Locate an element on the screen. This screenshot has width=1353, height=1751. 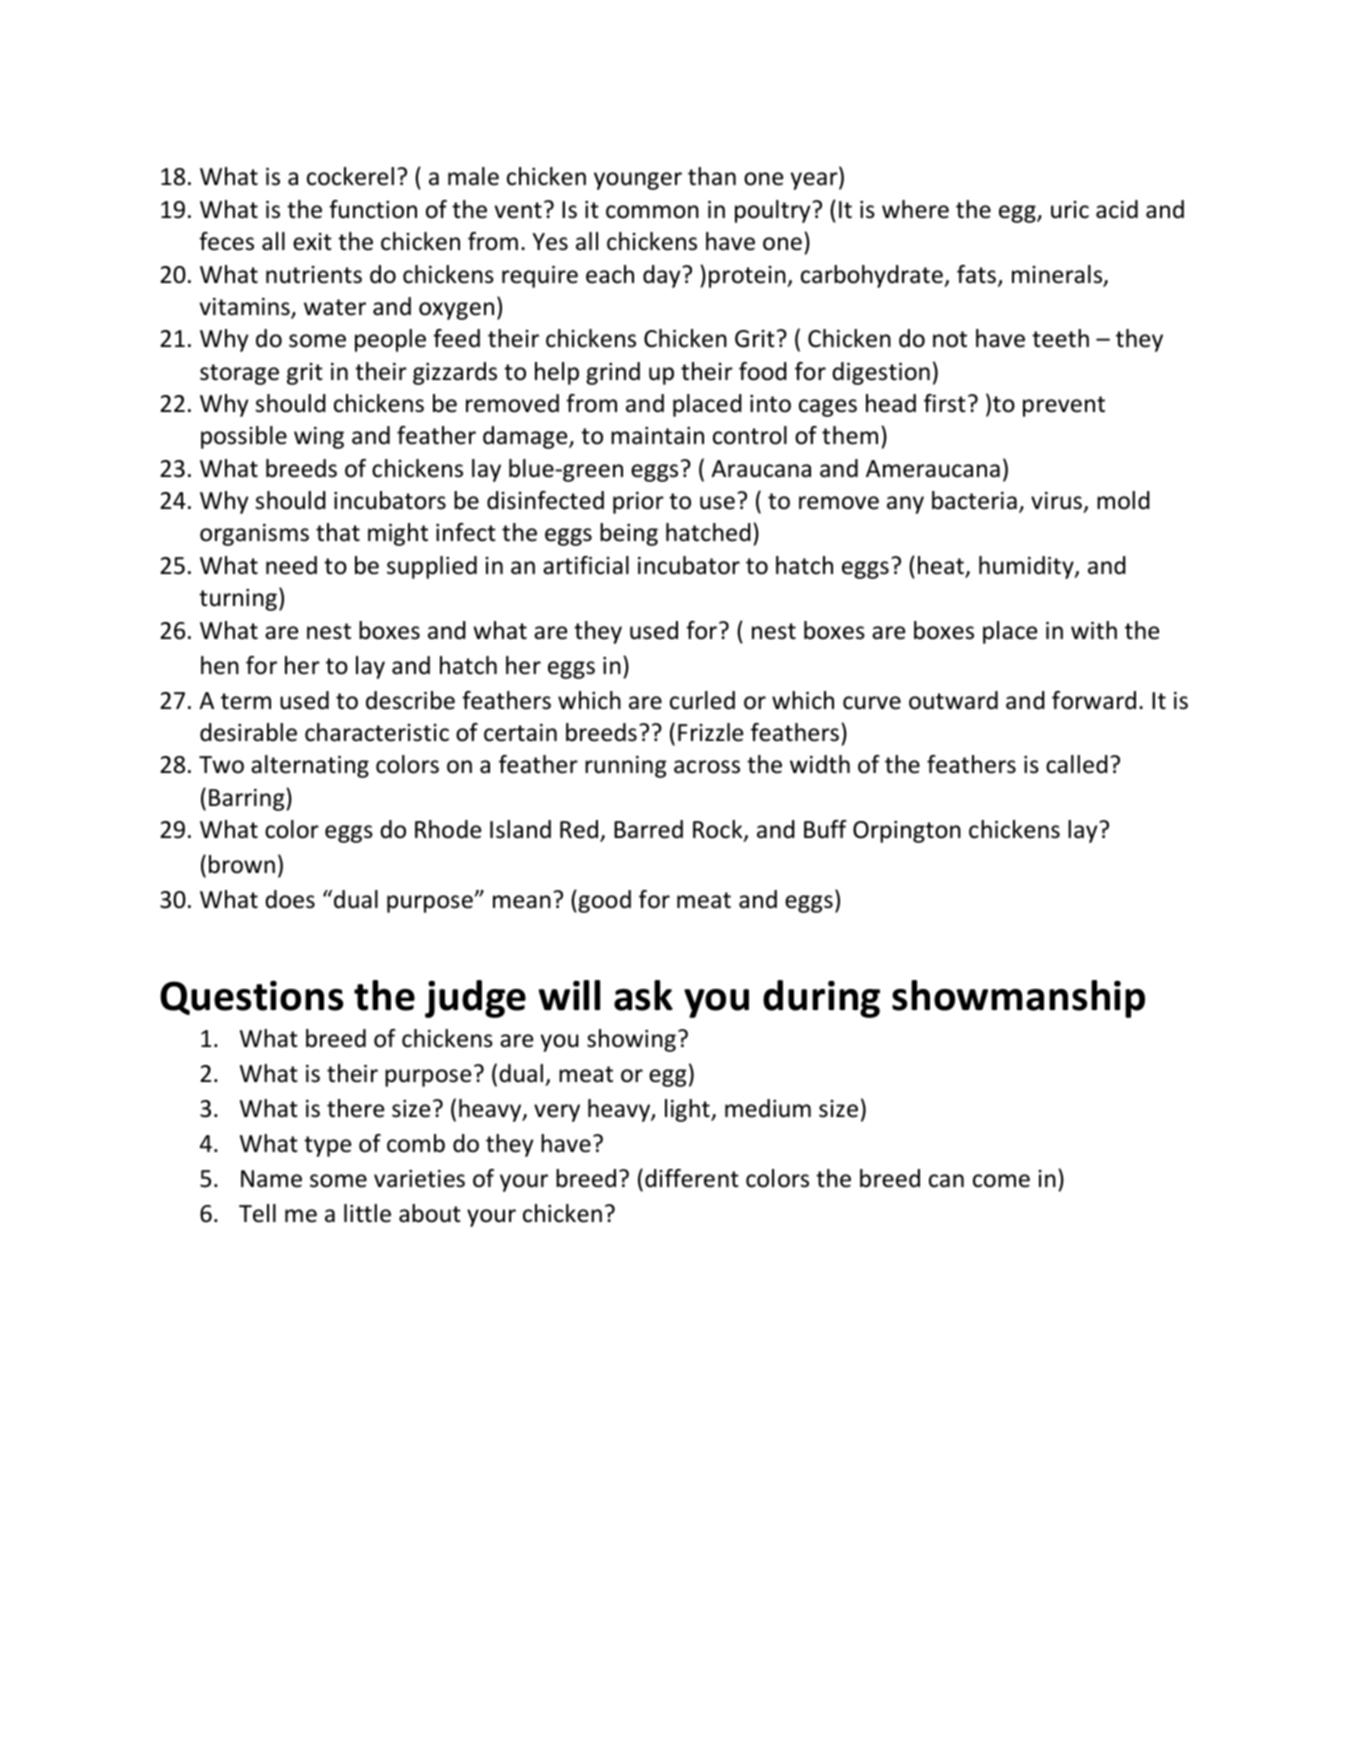
outward is located at coordinates (953, 700).
